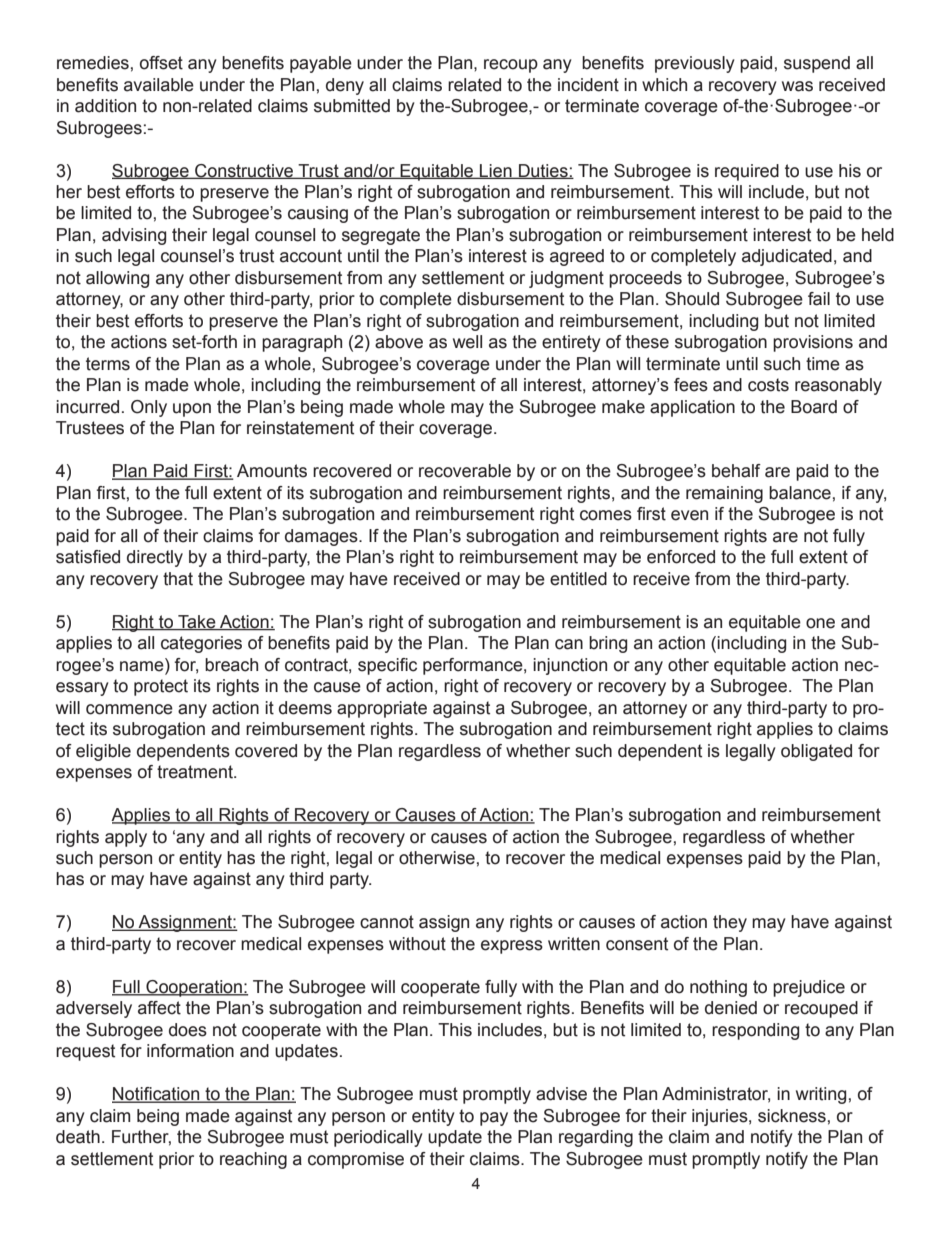 Image resolution: width=952 pixels, height=1233 pixels. I want to click on available, so click(159, 85).
